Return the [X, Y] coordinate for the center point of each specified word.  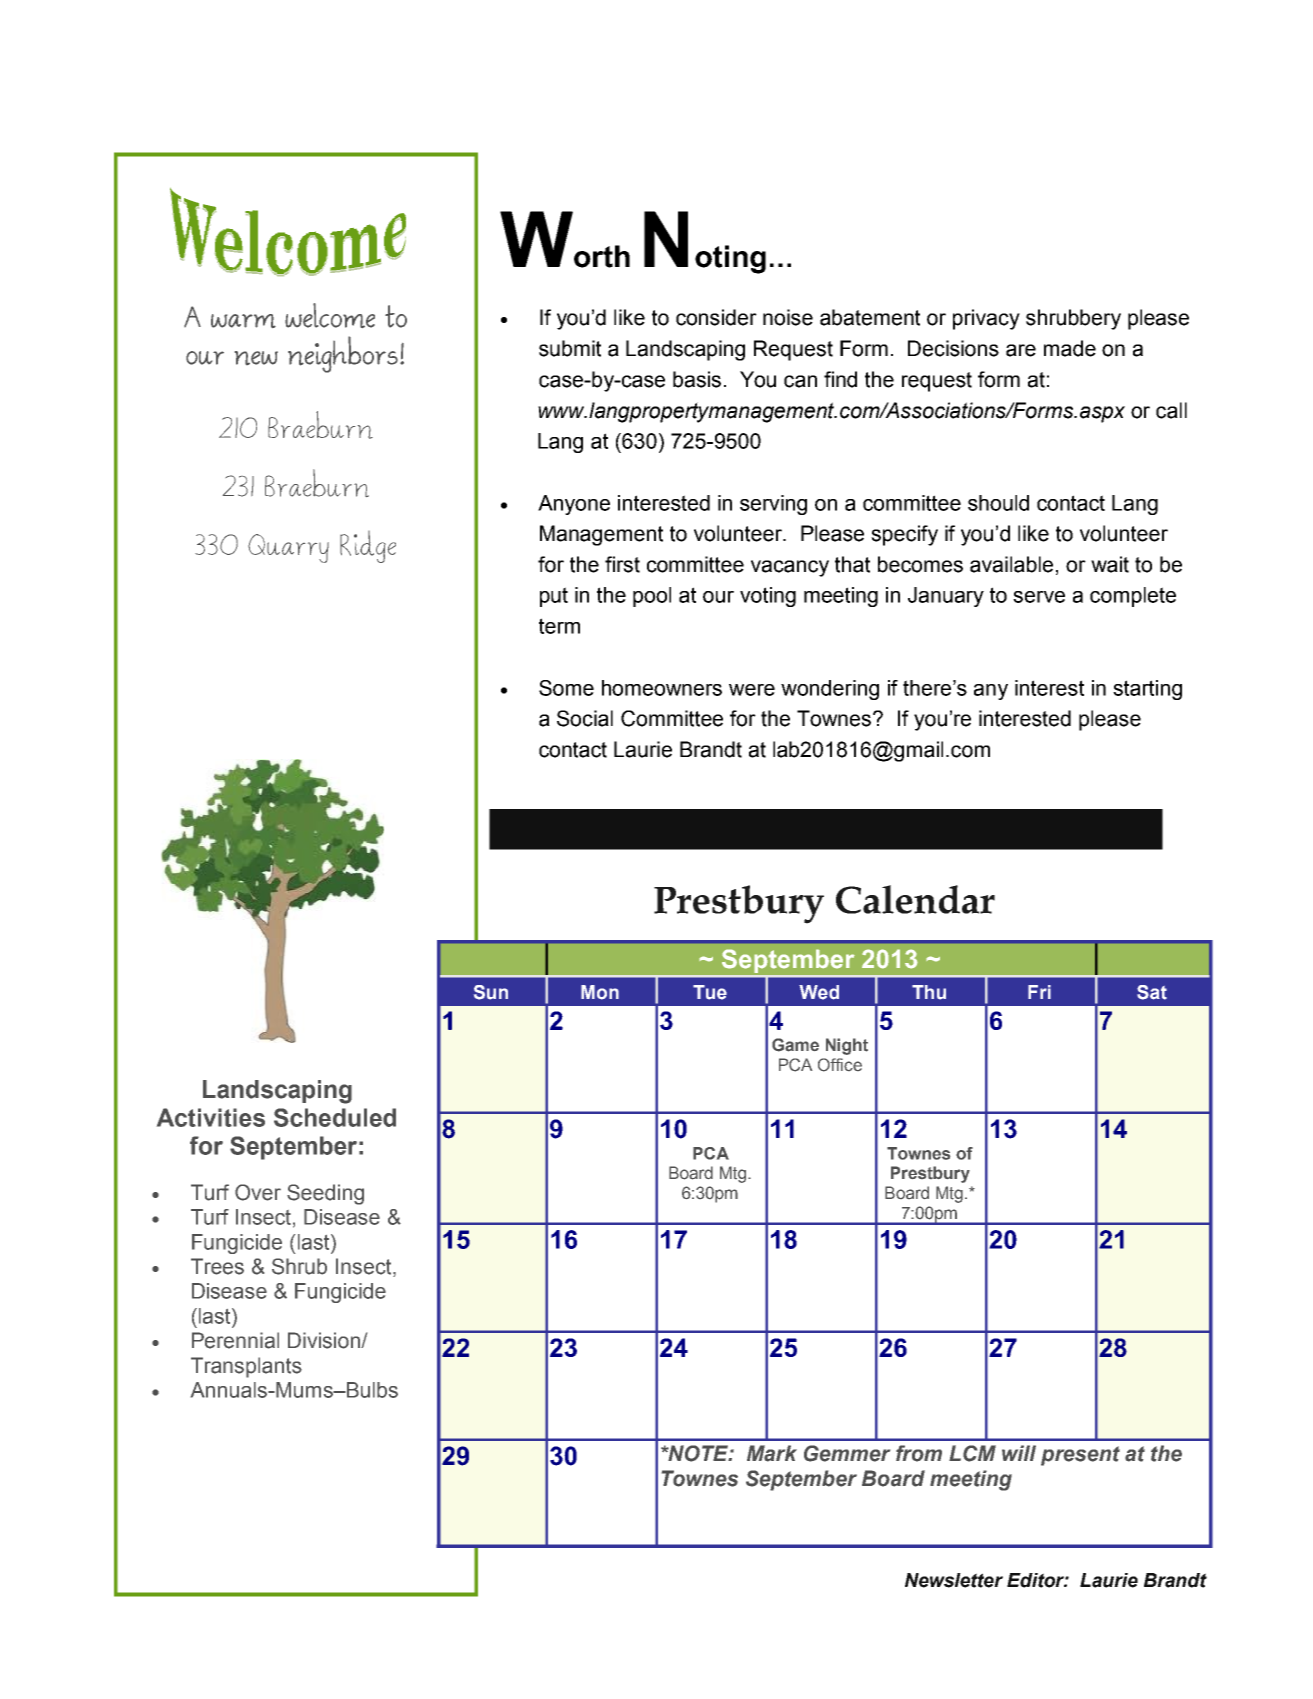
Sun [491, 992]
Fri [1039, 992]
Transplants [246, 1367]
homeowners [662, 688]
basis [697, 379]
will [1019, 1453]
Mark [772, 1453]
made [1070, 348]
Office [840, 1065]
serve [1039, 597]
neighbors [343, 354]
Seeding [325, 1194]
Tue [710, 992]
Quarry [288, 548]
